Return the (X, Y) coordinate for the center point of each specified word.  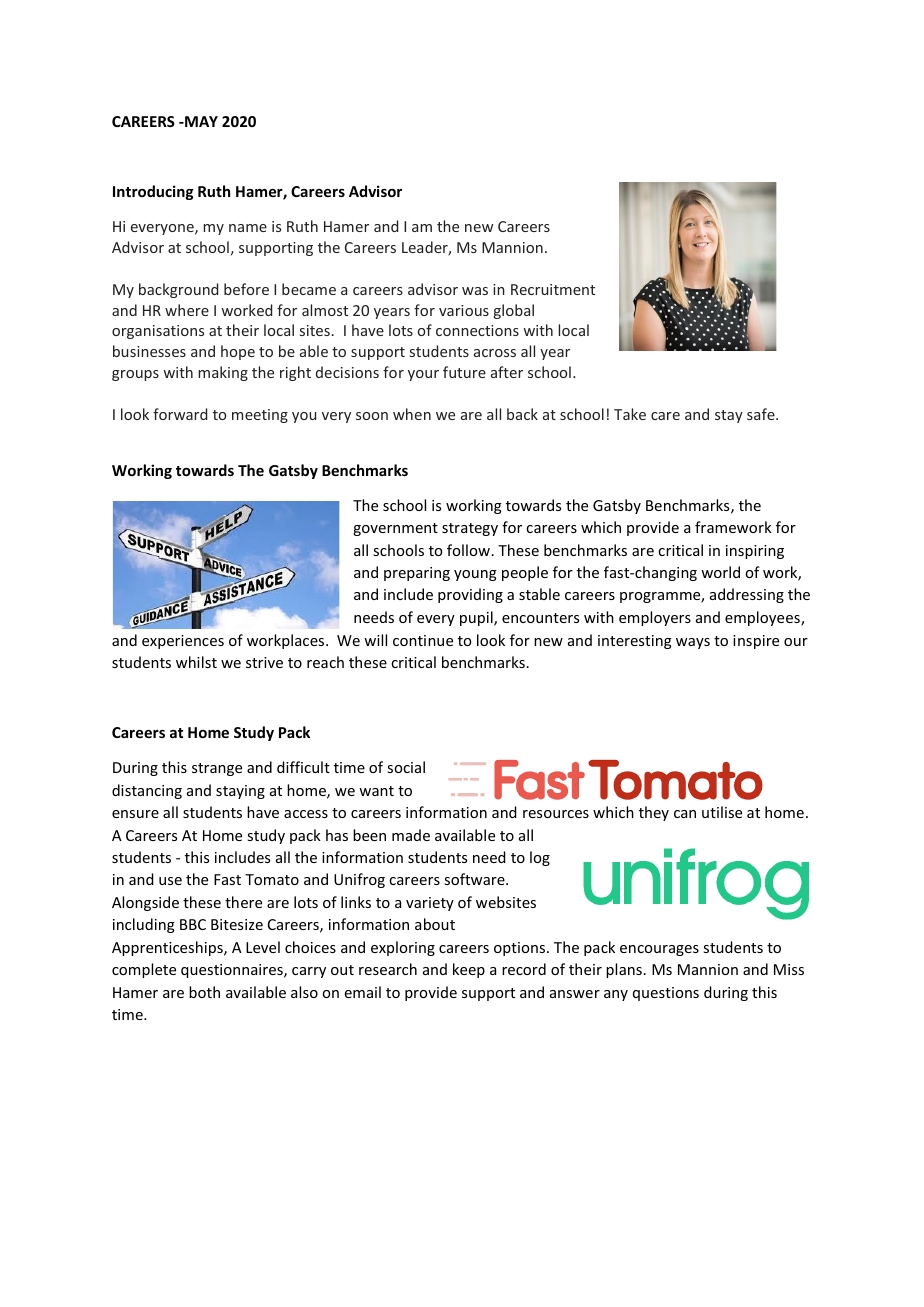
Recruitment (553, 289)
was (475, 291)
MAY (200, 121)
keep (469, 970)
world (720, 572)
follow (468, 550)
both (204, 992)
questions (666, 994)
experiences (183, 642)
